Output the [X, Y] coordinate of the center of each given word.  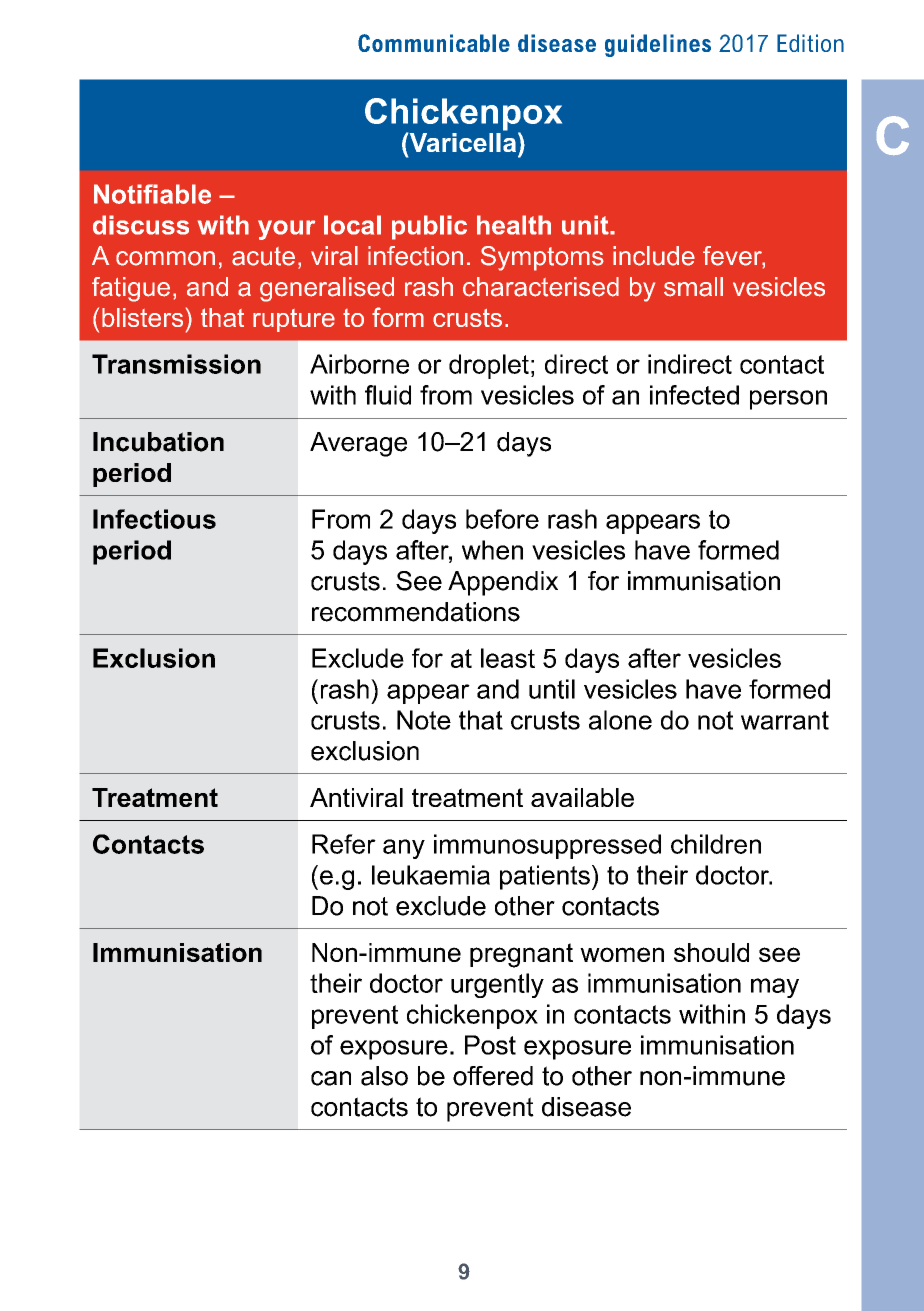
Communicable [434, 43]
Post [490, 1045]
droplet [489, 366]
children [716, 844]
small [693, 287]
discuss [141, 225]
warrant [785, 720]
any [404, 849]
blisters [142, 317]
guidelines [658, 45]
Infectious [154, 519]
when [492, 550]
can [331, 1078]
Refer [344, 844]
